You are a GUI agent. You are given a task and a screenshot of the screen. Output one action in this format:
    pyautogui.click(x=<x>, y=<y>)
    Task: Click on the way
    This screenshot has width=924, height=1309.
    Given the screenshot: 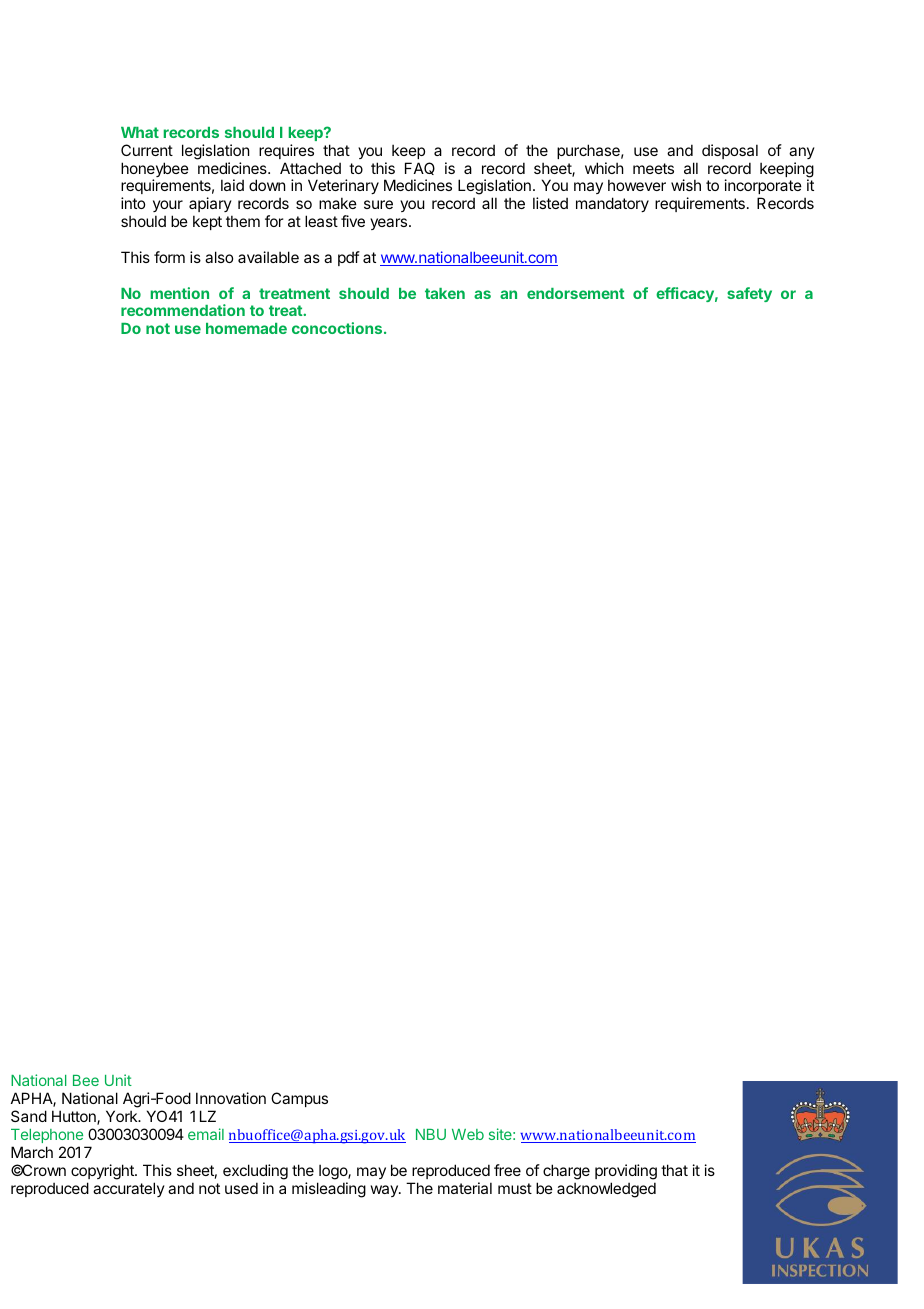 What is the action you would take?
    pyautogui.click(x=385, y=1191)
